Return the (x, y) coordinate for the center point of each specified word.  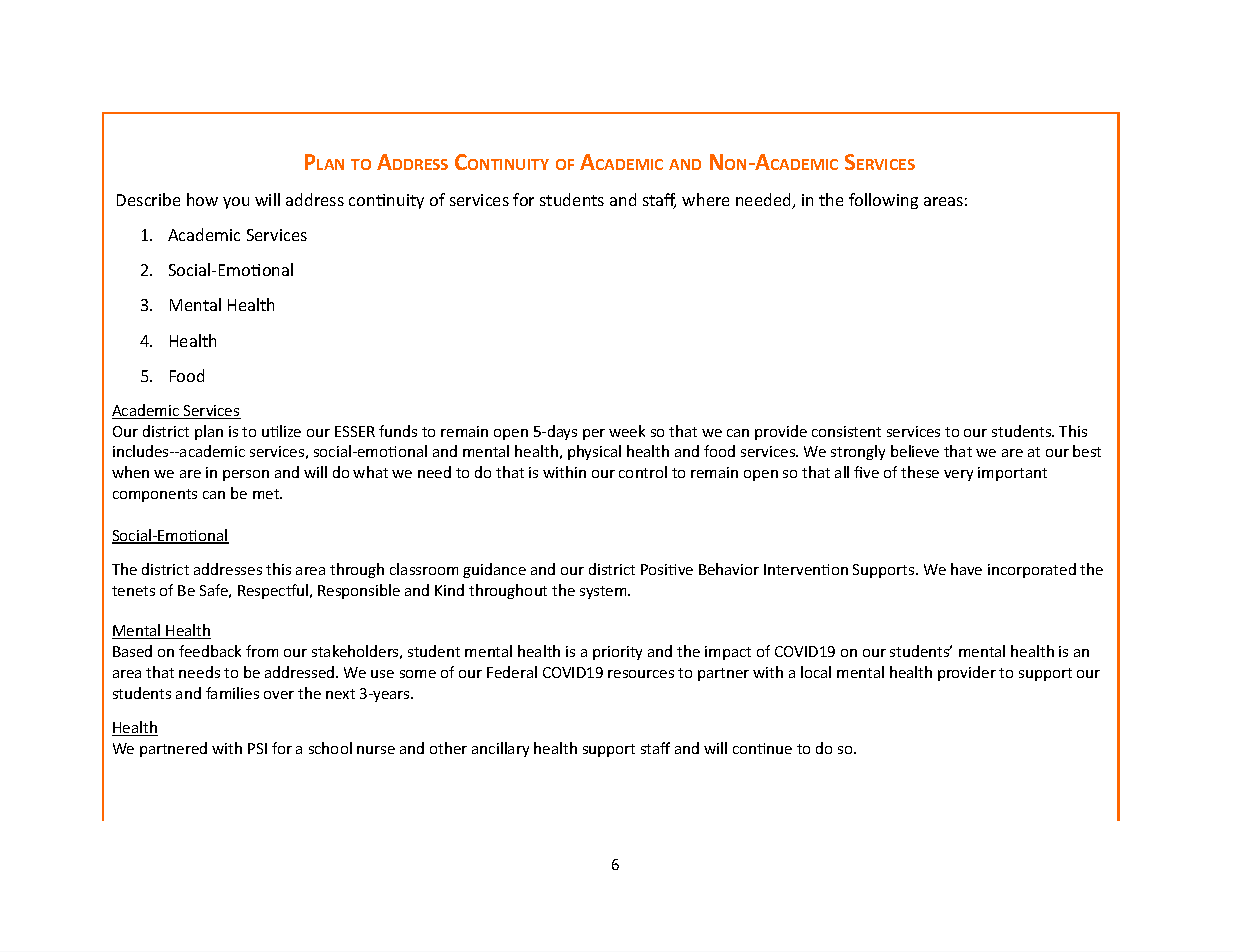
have (966, 569)
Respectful (274, 591)
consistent (846, 431)
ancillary (500, 749)
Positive (667, 569)
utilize (281, 431)
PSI (257, 748)
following (883, 201)
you (236, 203)
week (627, 431)
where (705, 199)
